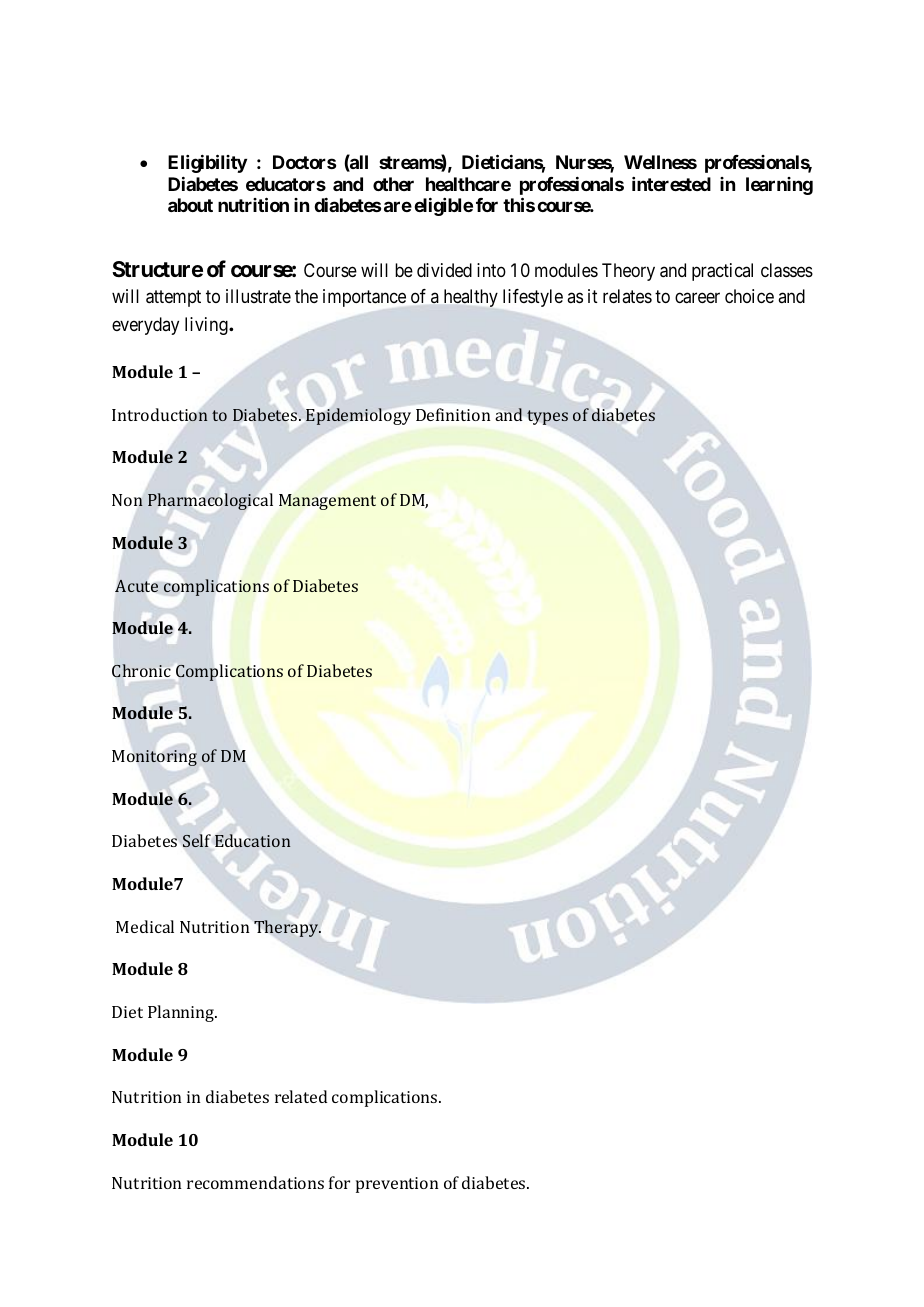 This page has width=924, height=1307. Describe the element at coordinates (397, 1185) in the page. I see `prevention` at that location.
